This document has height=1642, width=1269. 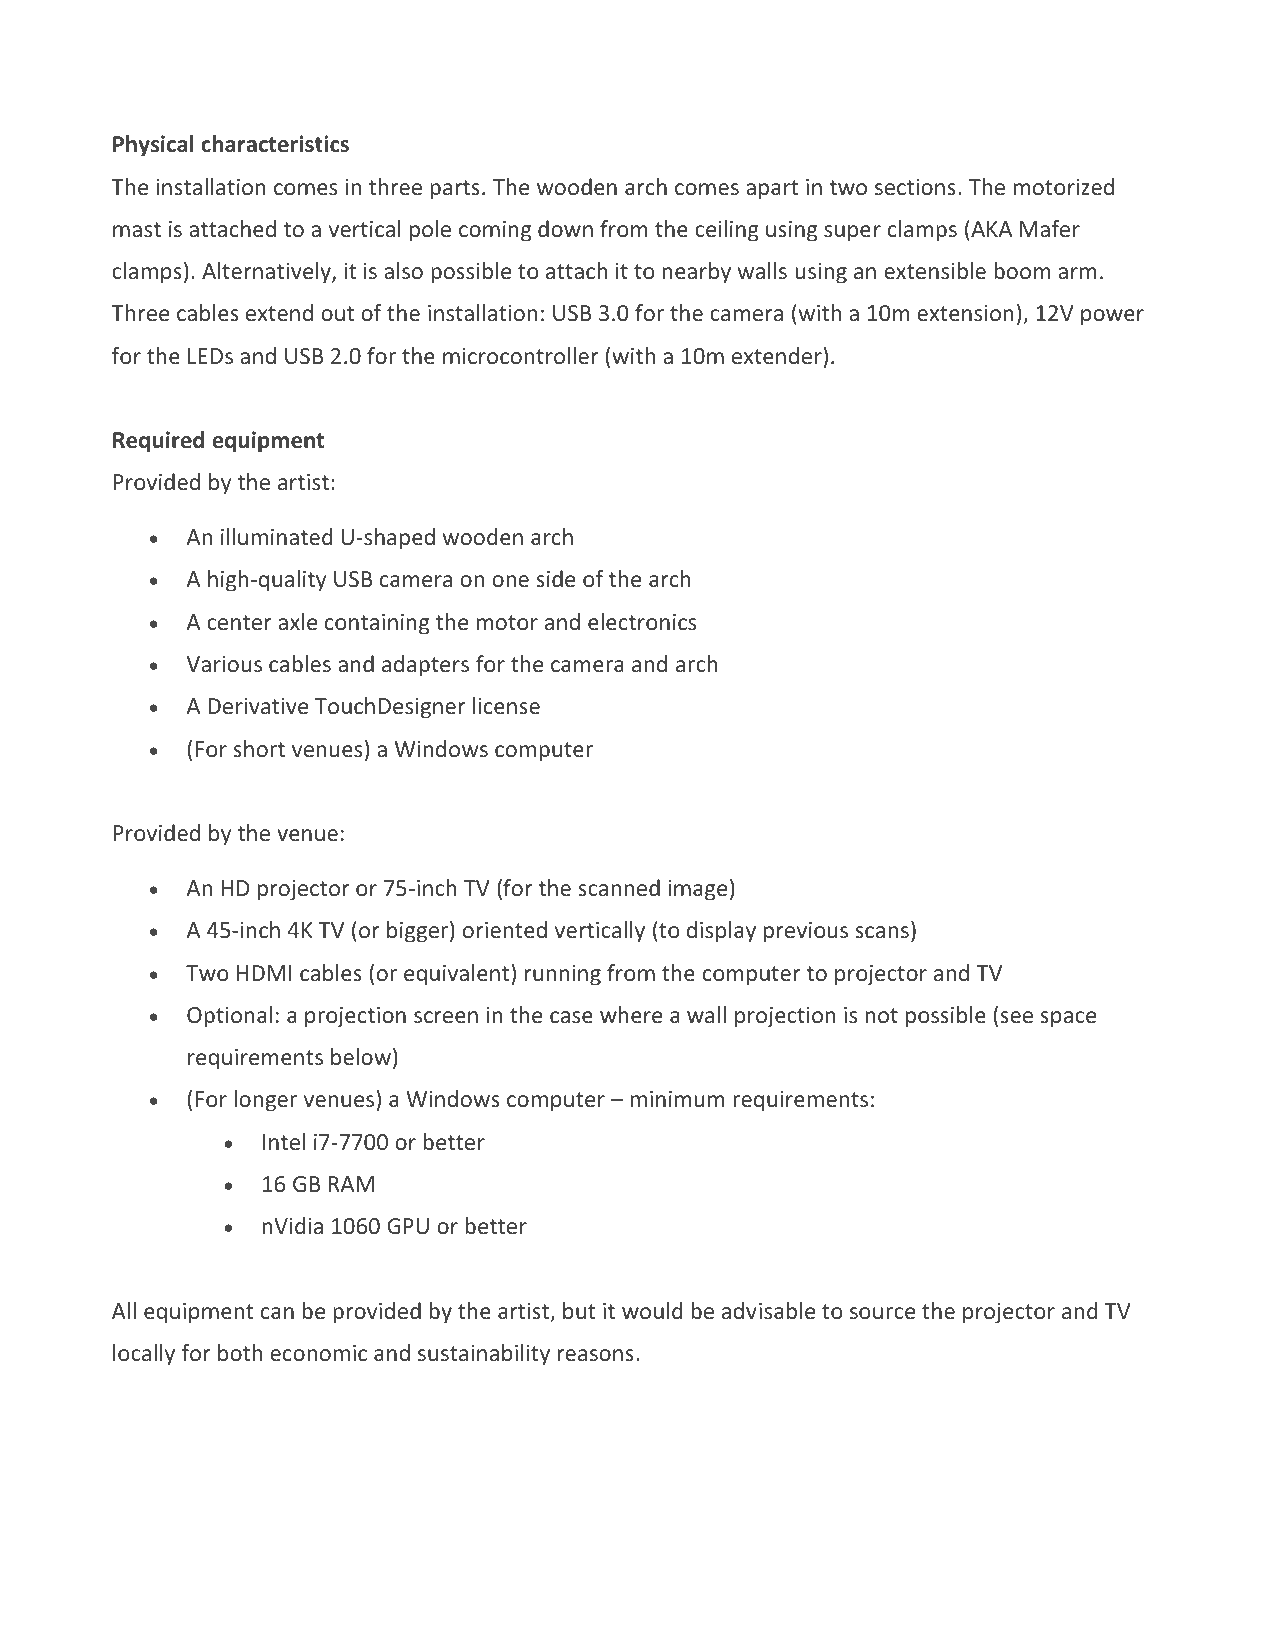 What do you see at coordinates (521, 355) in the document?
I see `microcontroller` at bounding box center [521, 355].
